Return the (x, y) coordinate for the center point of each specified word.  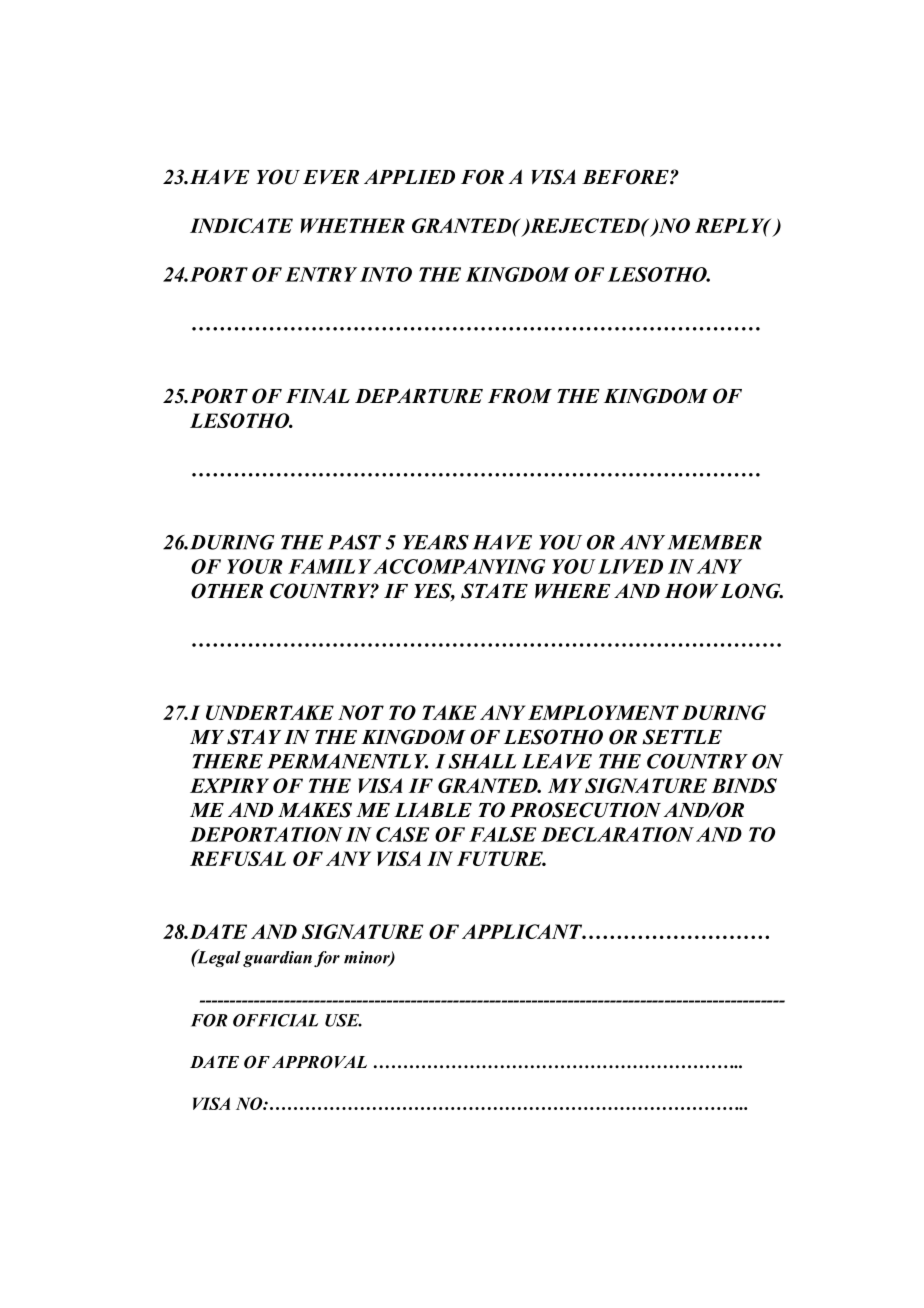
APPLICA (507, 931)
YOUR (255, 566)
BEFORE (626, 177)
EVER (331, 177)
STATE (494, 591)
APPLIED (409, 176)
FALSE (502, 834)
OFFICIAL (275, 1020)
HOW (691, 591)
